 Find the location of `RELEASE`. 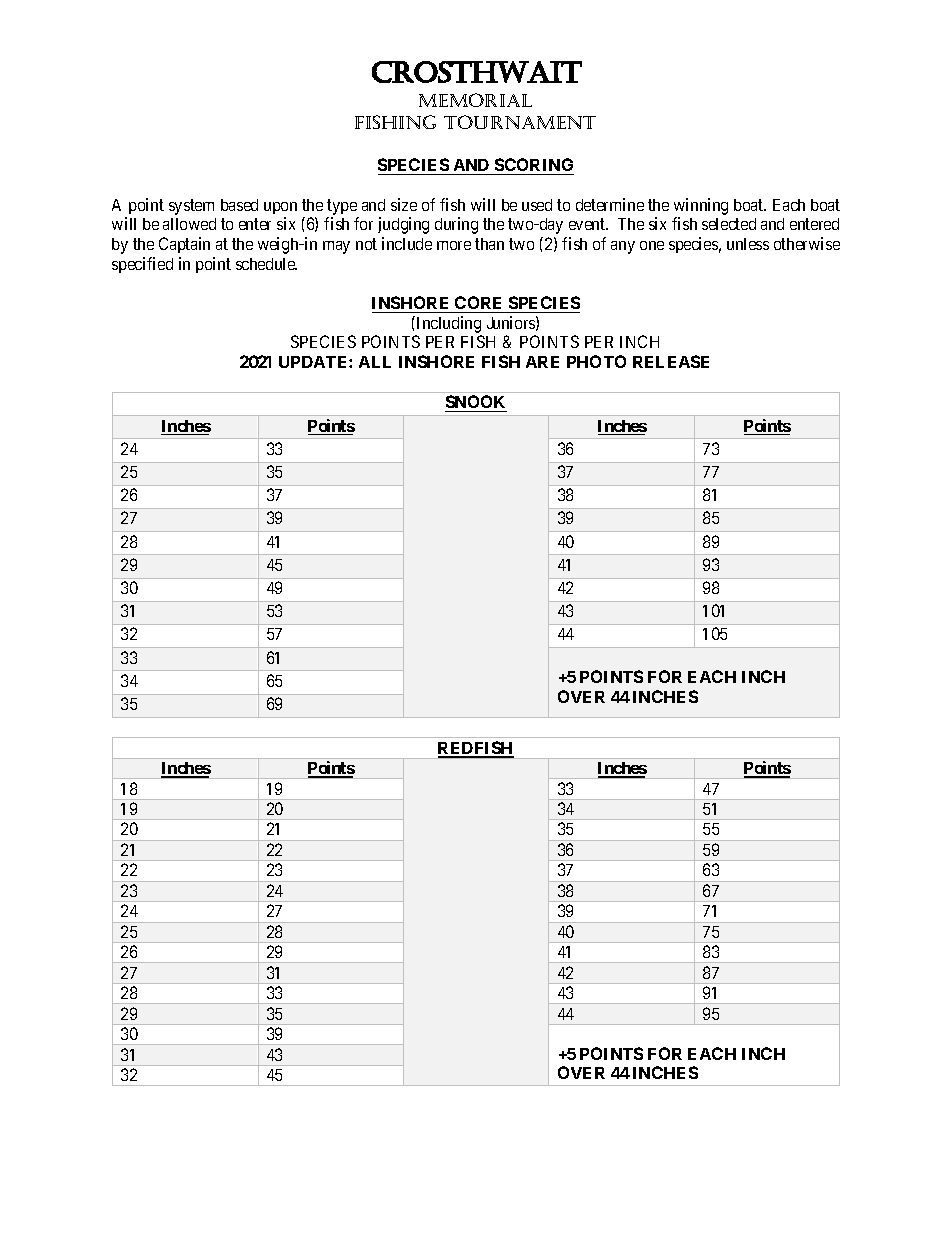

RELEASE is located at coordinates (671, 361).
